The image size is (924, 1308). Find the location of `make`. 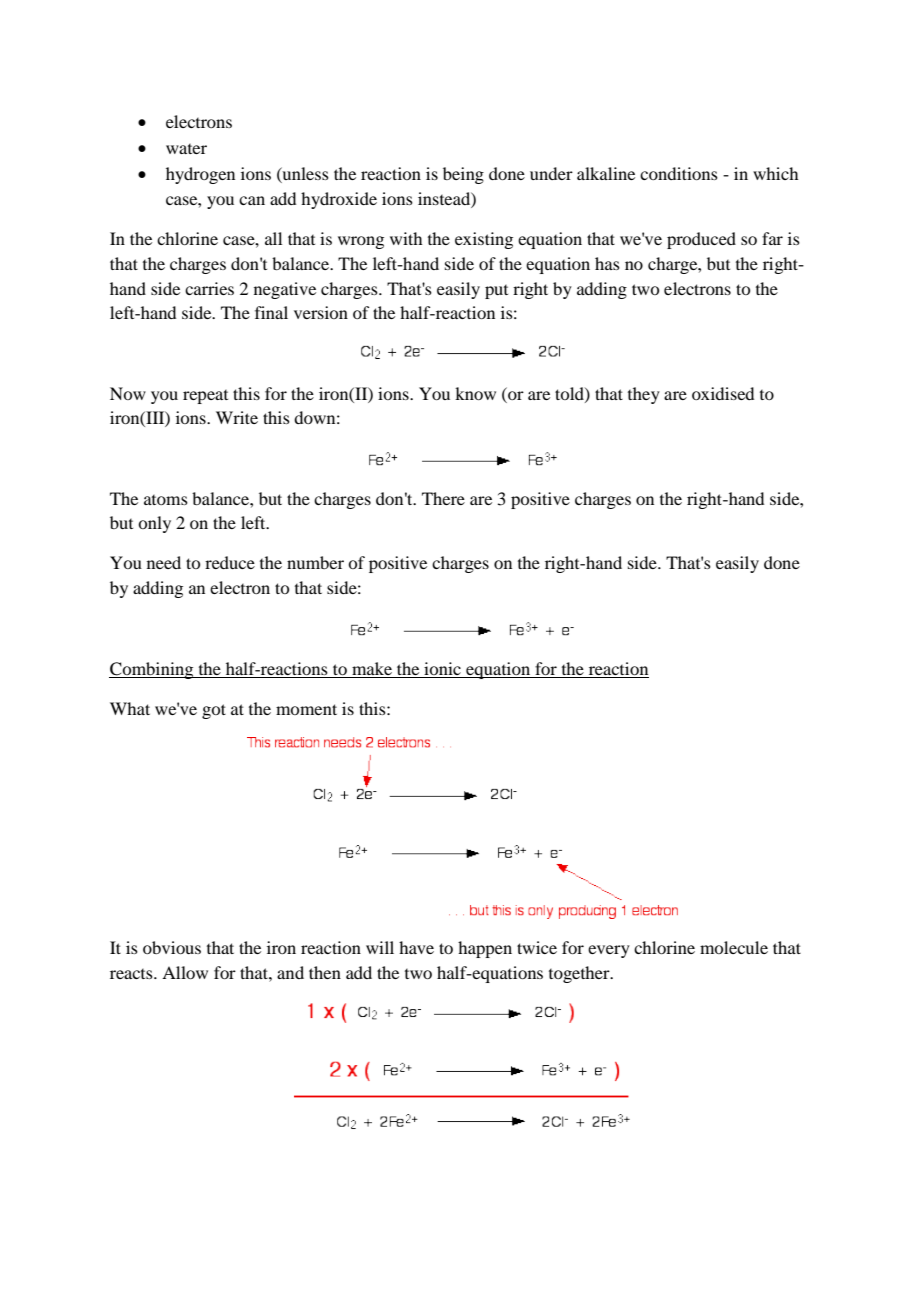

make is located at coordinates (372, 668).
